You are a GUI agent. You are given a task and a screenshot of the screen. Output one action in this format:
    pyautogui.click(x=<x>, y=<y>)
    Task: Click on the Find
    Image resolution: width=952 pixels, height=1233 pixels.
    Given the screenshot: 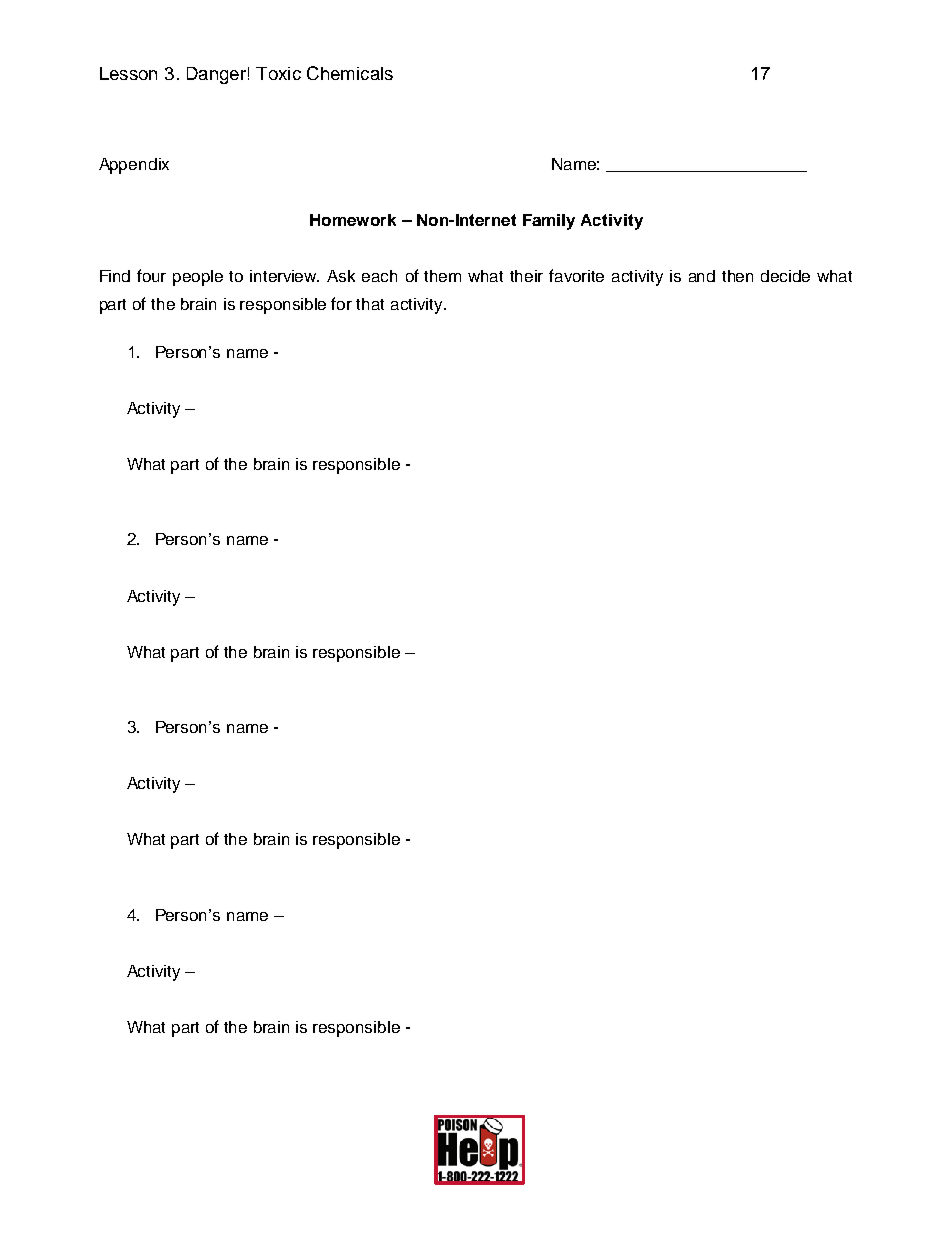 What is the action you would take?
    pyautogui.click(x=115, y=276)
